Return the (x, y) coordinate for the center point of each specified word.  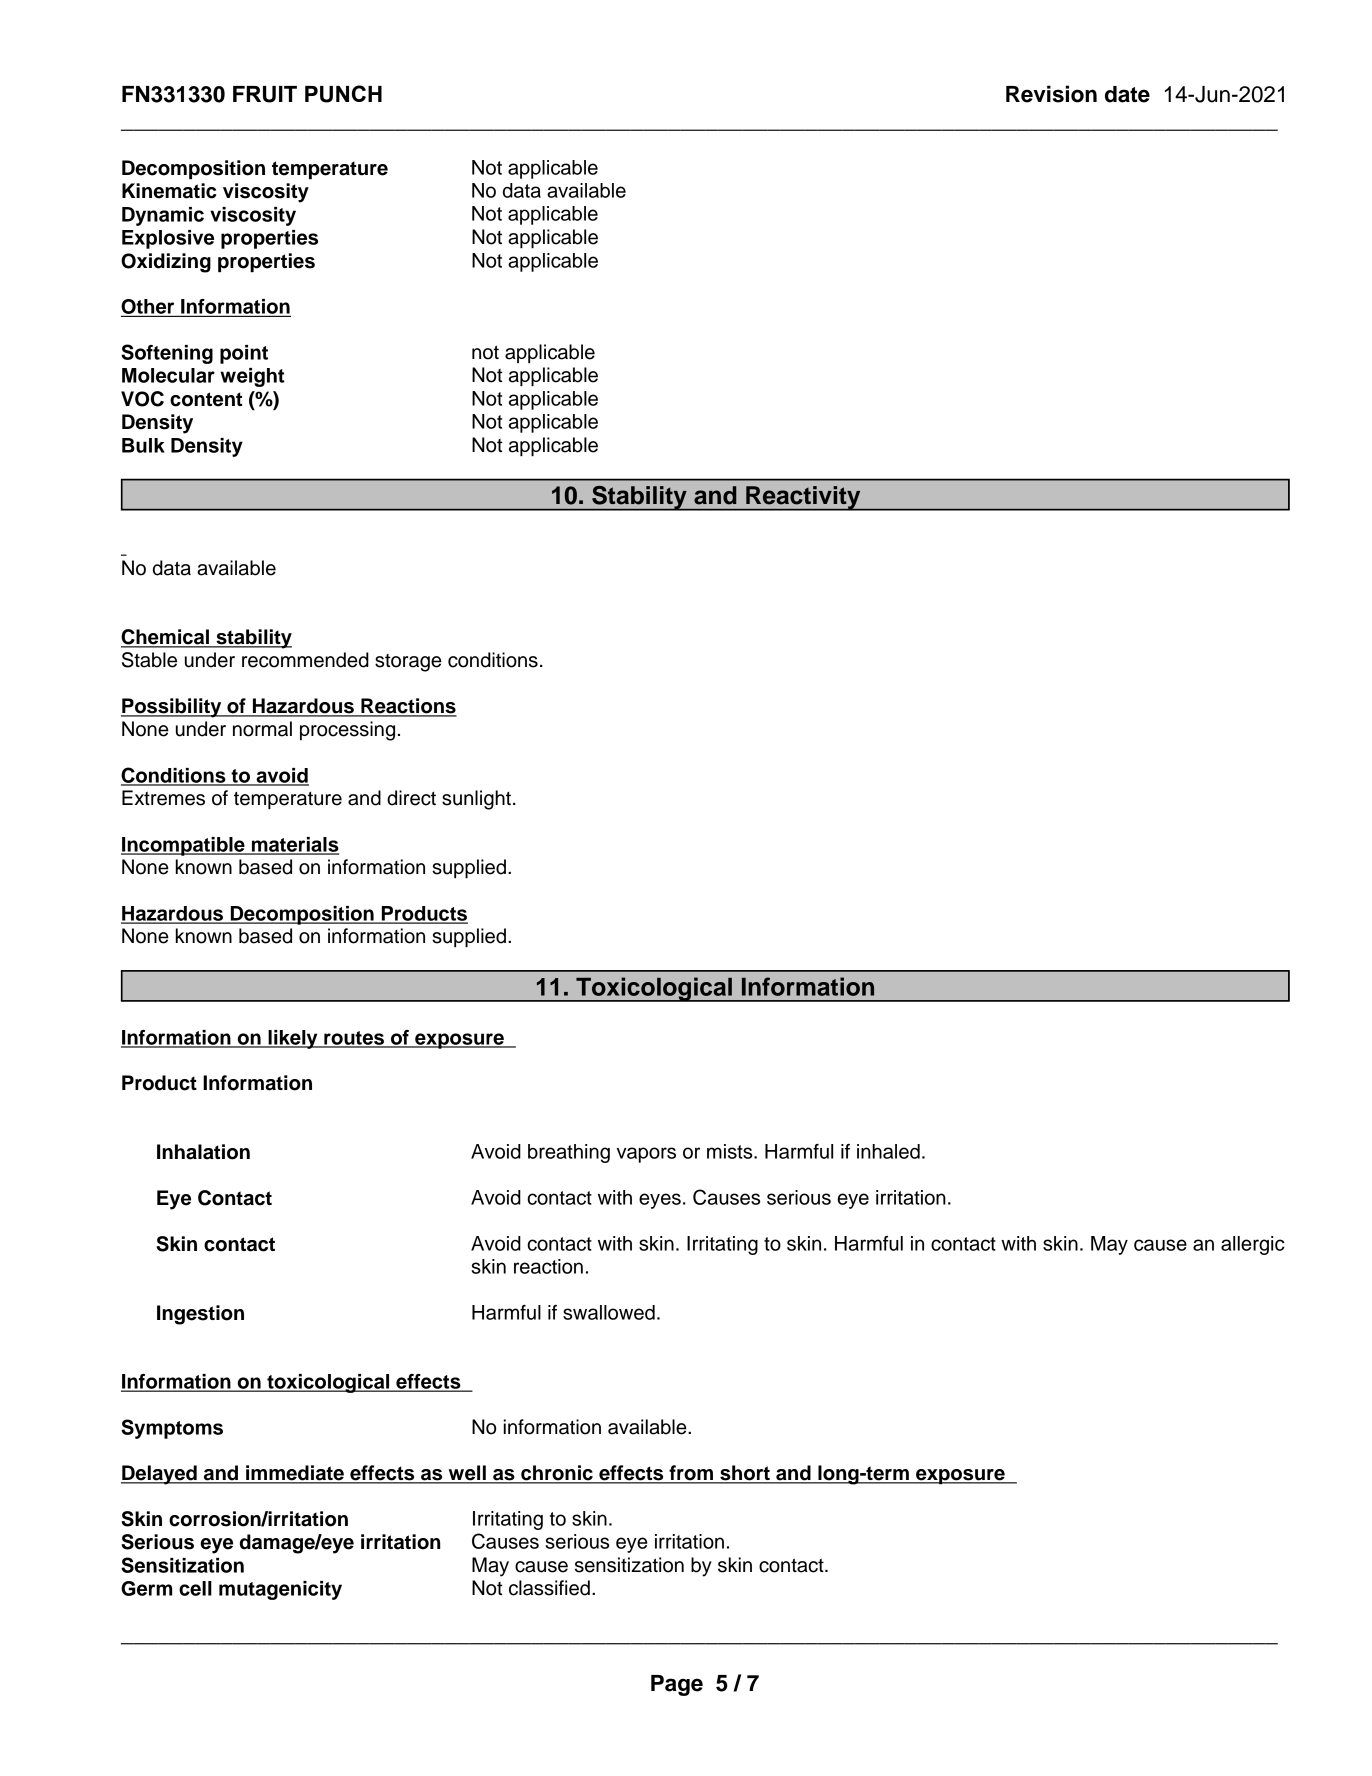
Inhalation (203, 1152)
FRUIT (265, 94)
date (1127, 94)
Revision (1051, 94)
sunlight (476, 800)
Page (677, 1685)
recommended (305, 660)
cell (195, 1588)
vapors (646, 1155)
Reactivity (803, 498)
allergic (1253, 1245)
